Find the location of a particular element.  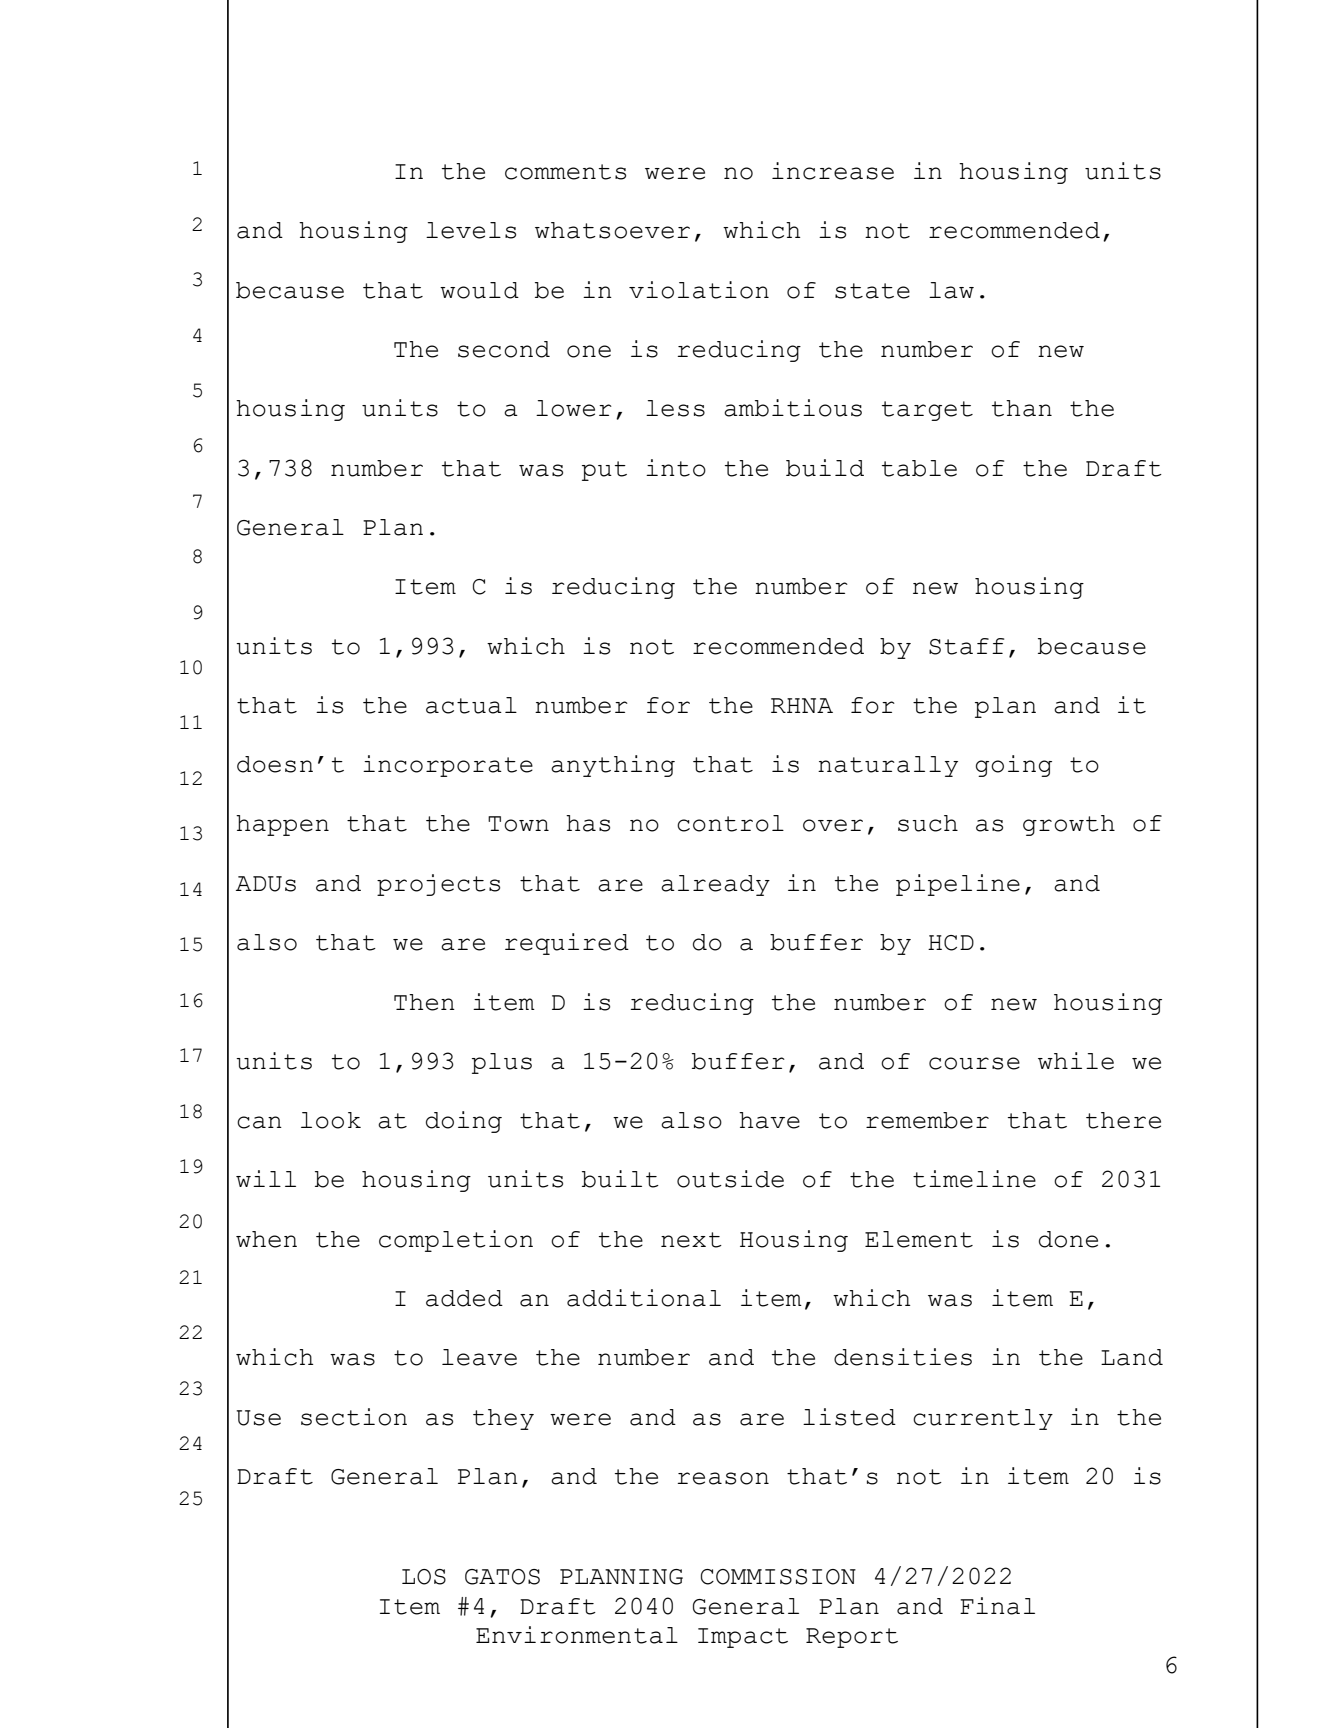

whatsoever is located at coordinates (612, 230).
